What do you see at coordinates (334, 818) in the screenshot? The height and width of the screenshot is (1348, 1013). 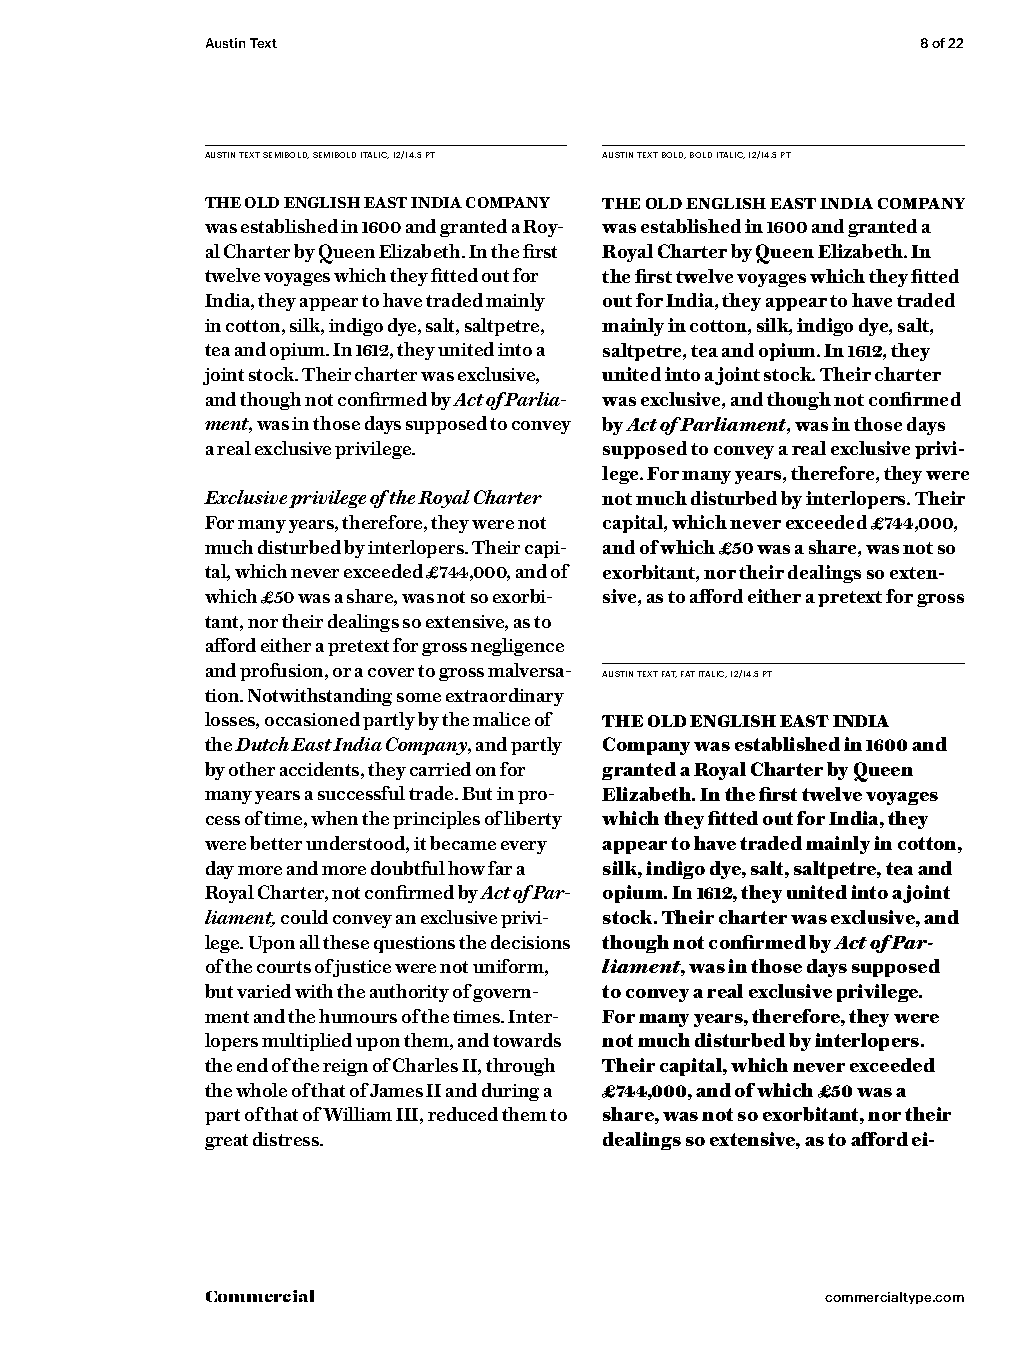 I see `when` at bounding box center [334, 818].
